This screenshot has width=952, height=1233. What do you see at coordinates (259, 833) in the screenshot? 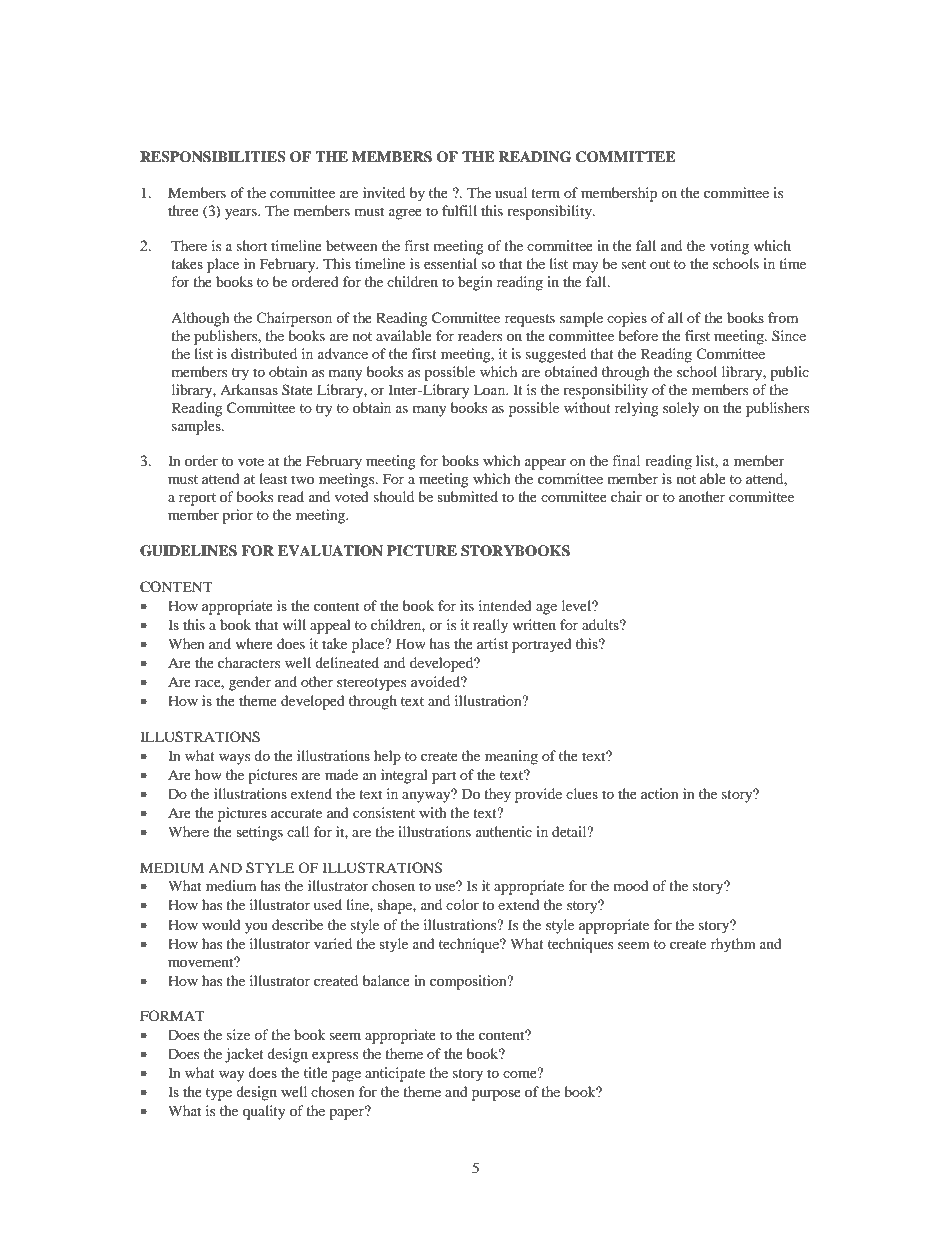
I see `settings` at bounding box center [259, 833].
